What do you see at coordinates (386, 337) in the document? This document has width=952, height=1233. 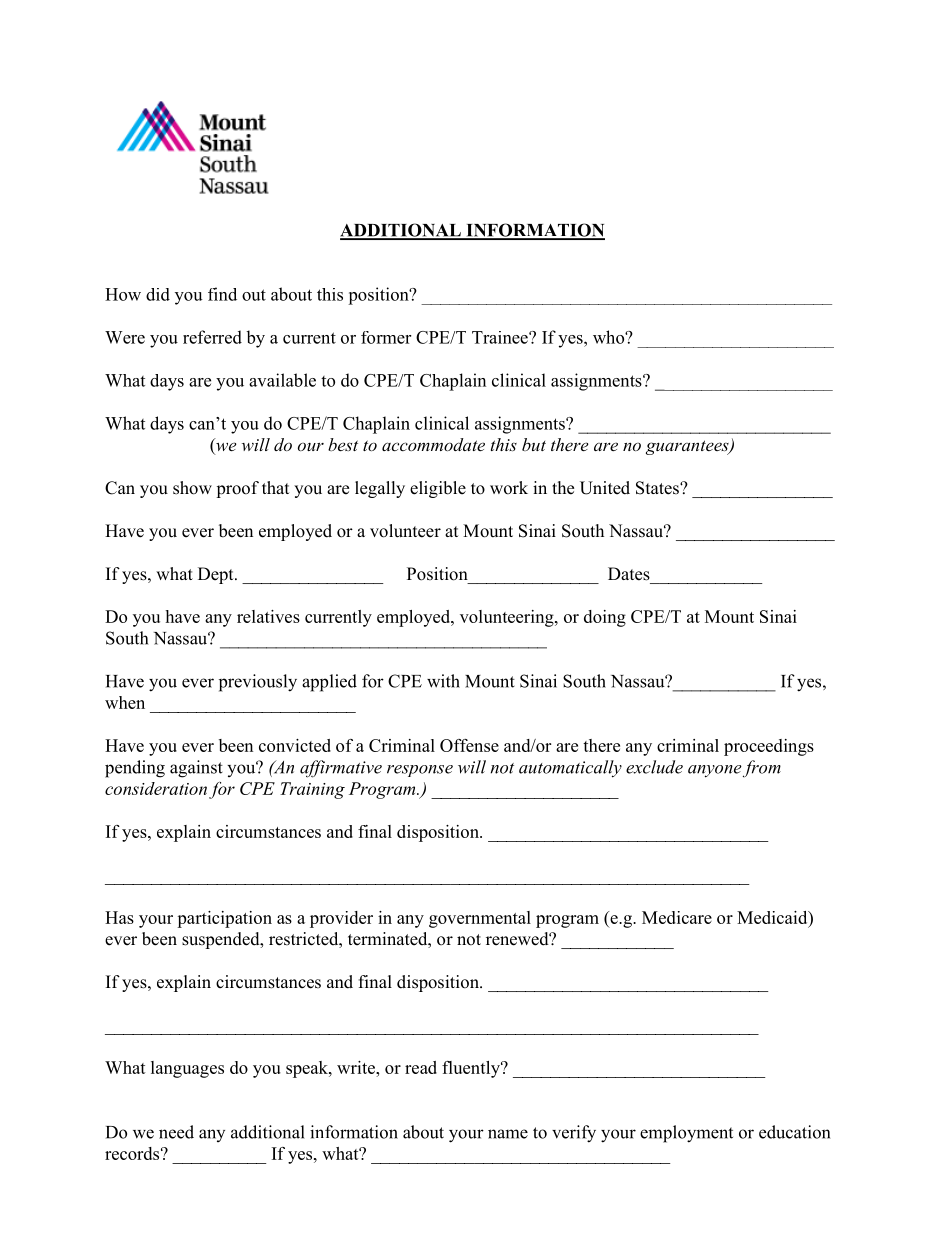 I see `former` at bounding box center [386, 337].
